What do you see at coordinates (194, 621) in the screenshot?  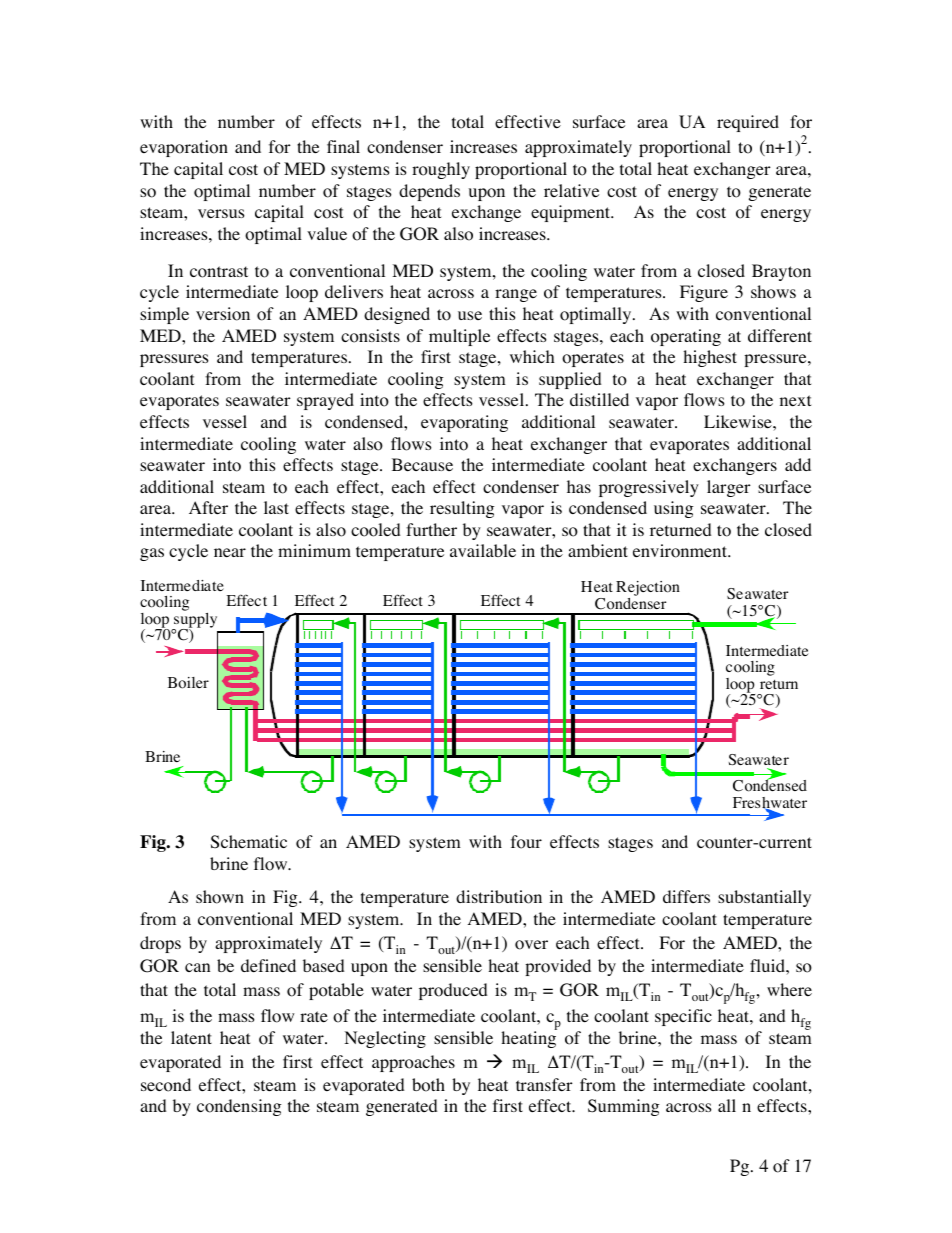 I see `supply` at bounding box center [194, 621].
